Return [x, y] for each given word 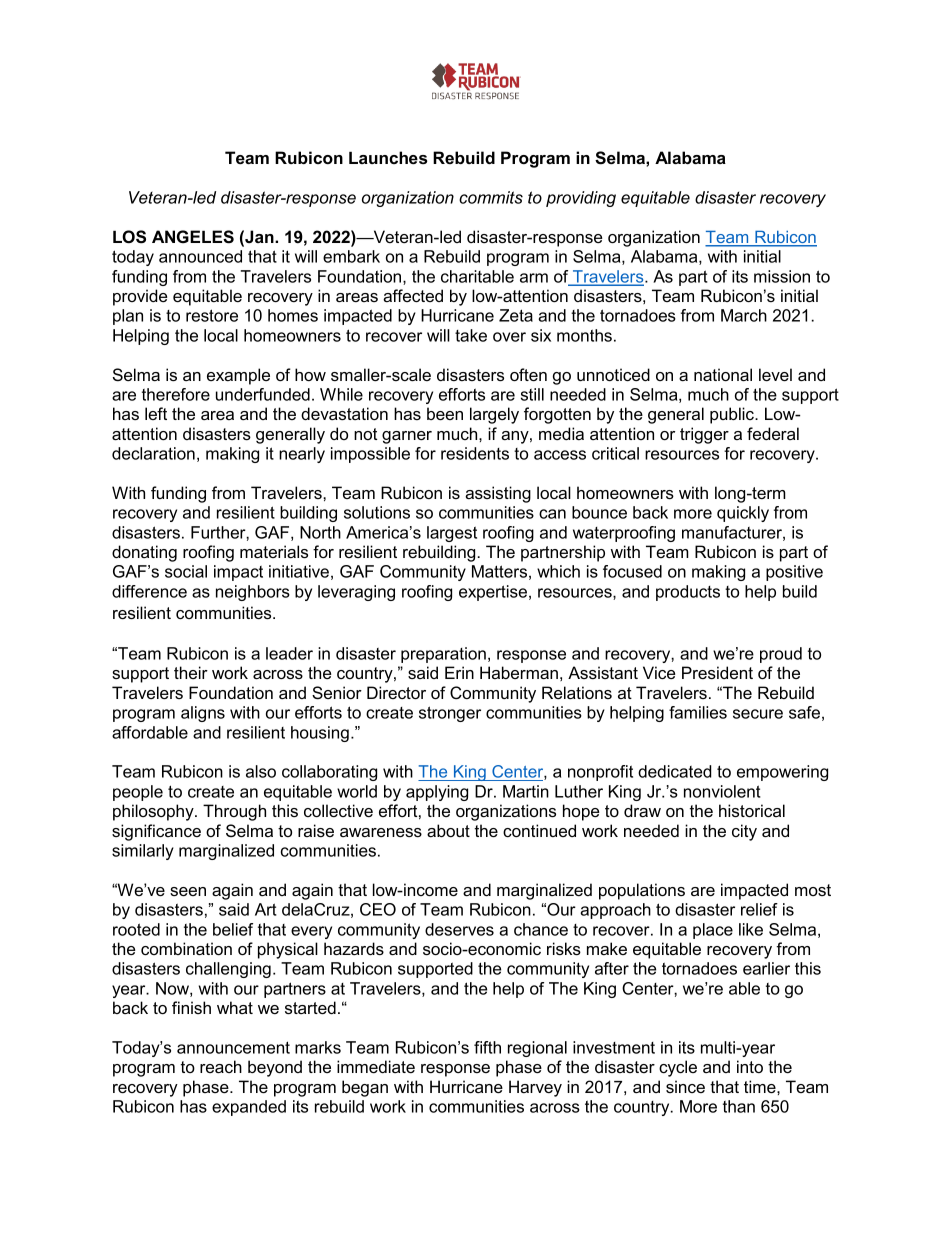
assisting [498, 494]
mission [782, 276]
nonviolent [722, 791]
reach [221, 1066]
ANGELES [193, 237]
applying [437, 793]
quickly [743, 514]
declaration [153, 453]
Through [234, 812]
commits [491, 197]
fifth [487, 1047]
